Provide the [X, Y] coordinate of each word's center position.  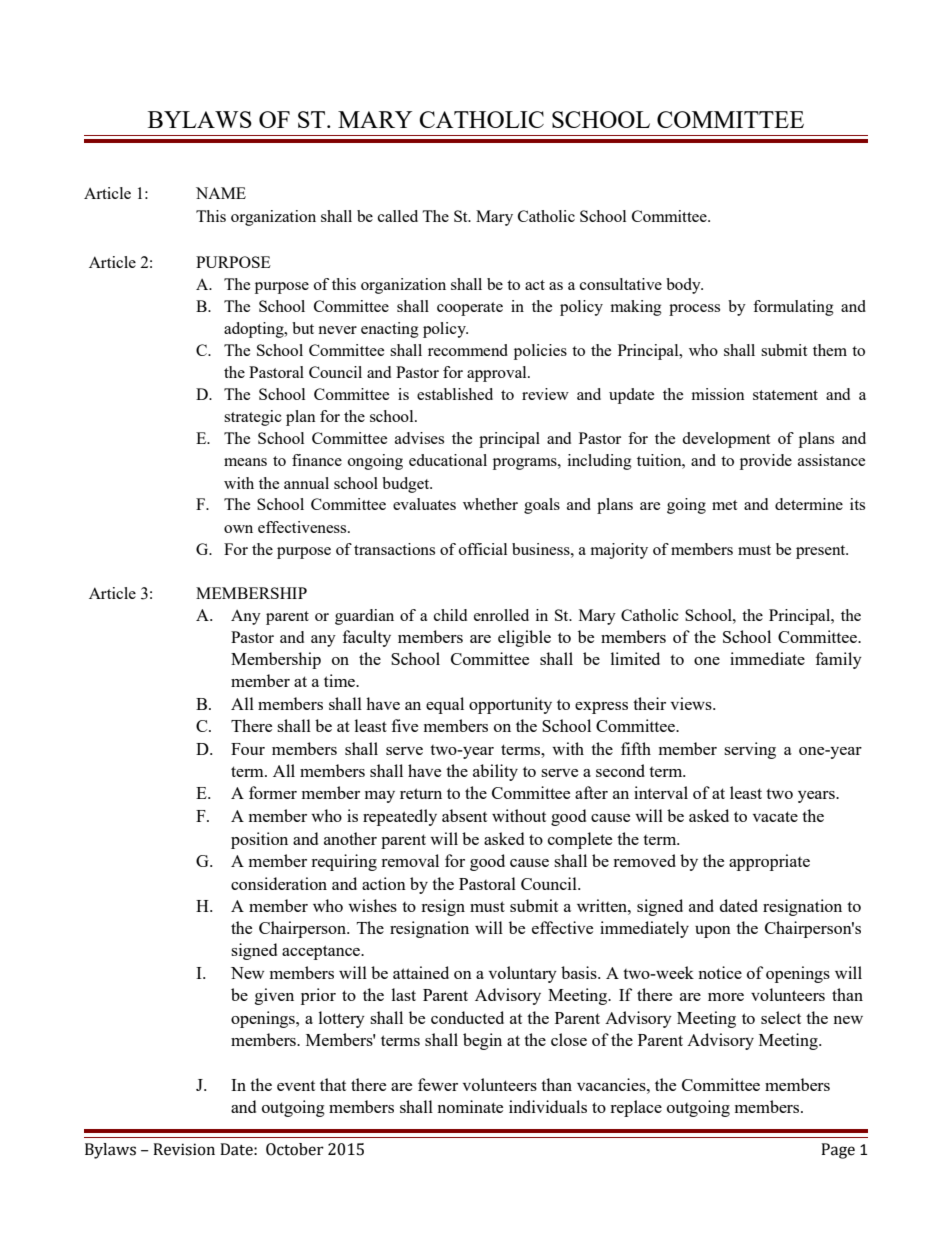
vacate [775, 816]
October [295, 1149]
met [724, 505]
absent [464, 815]
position [259, 840]
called [398, 216]
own [238, 529]
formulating [793, 308]
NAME [221, 193]
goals [542, 506]
